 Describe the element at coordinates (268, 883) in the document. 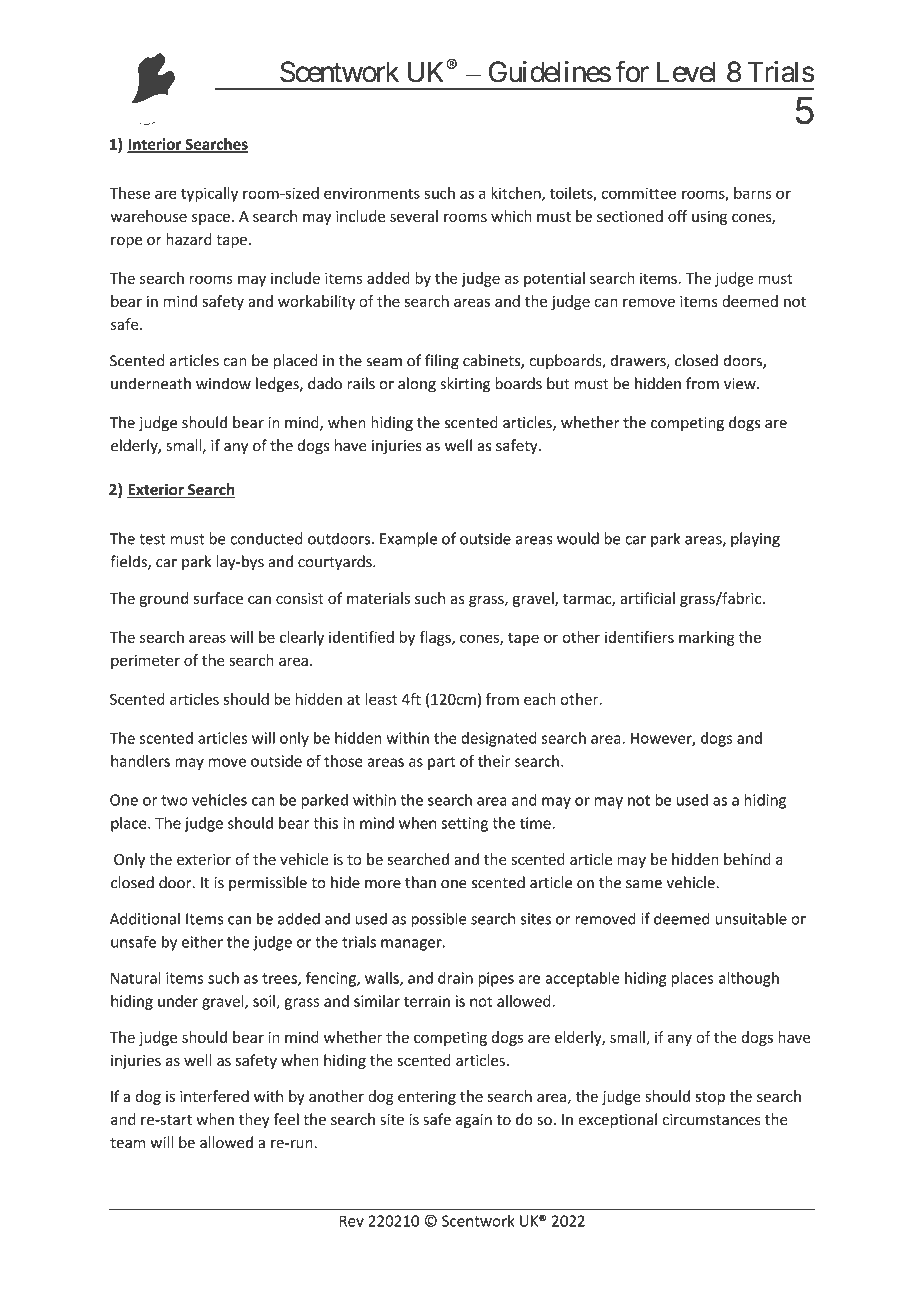

I see `permissible` at that location.
